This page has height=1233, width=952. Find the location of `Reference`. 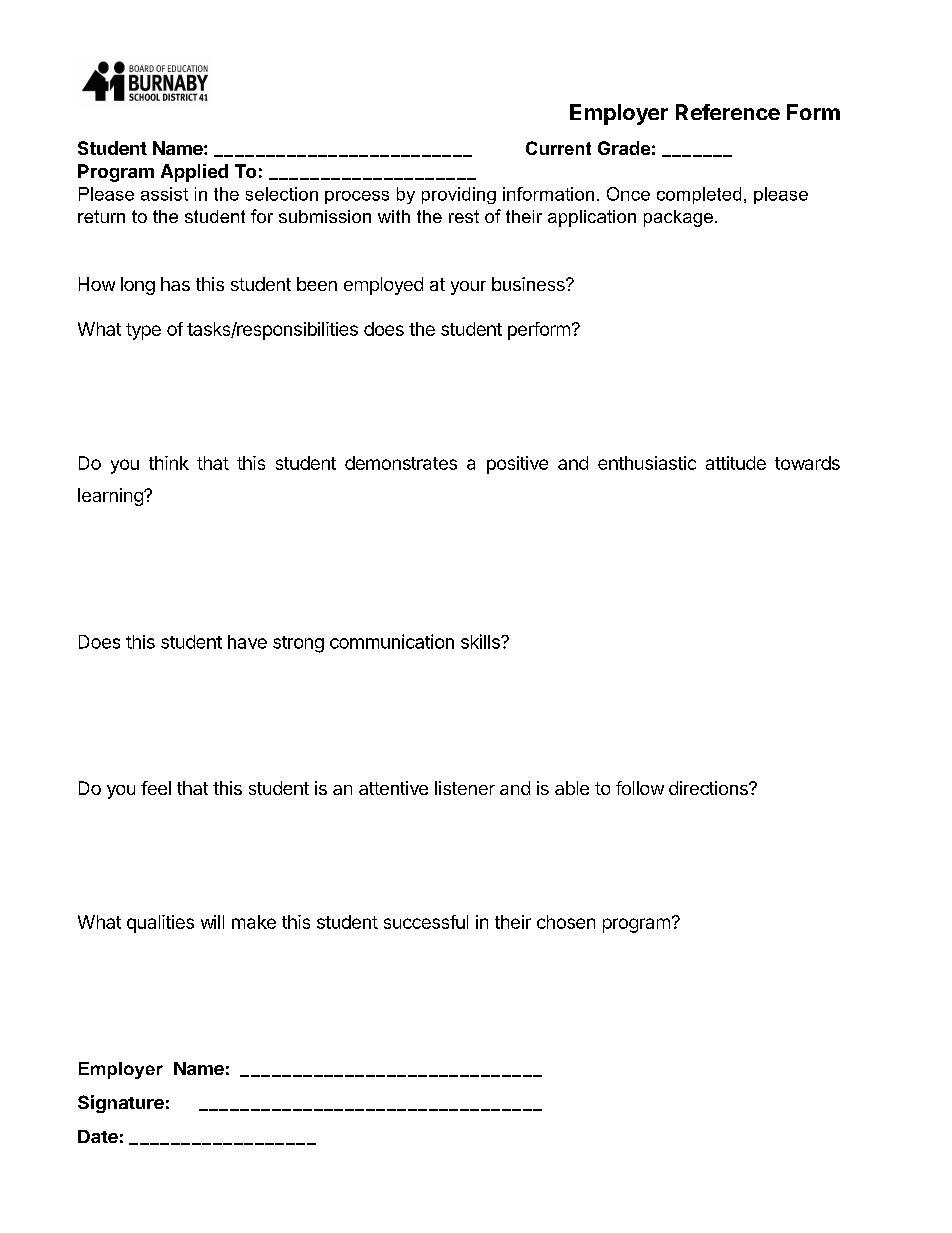

Reference is located at coordinates (728, 112).
